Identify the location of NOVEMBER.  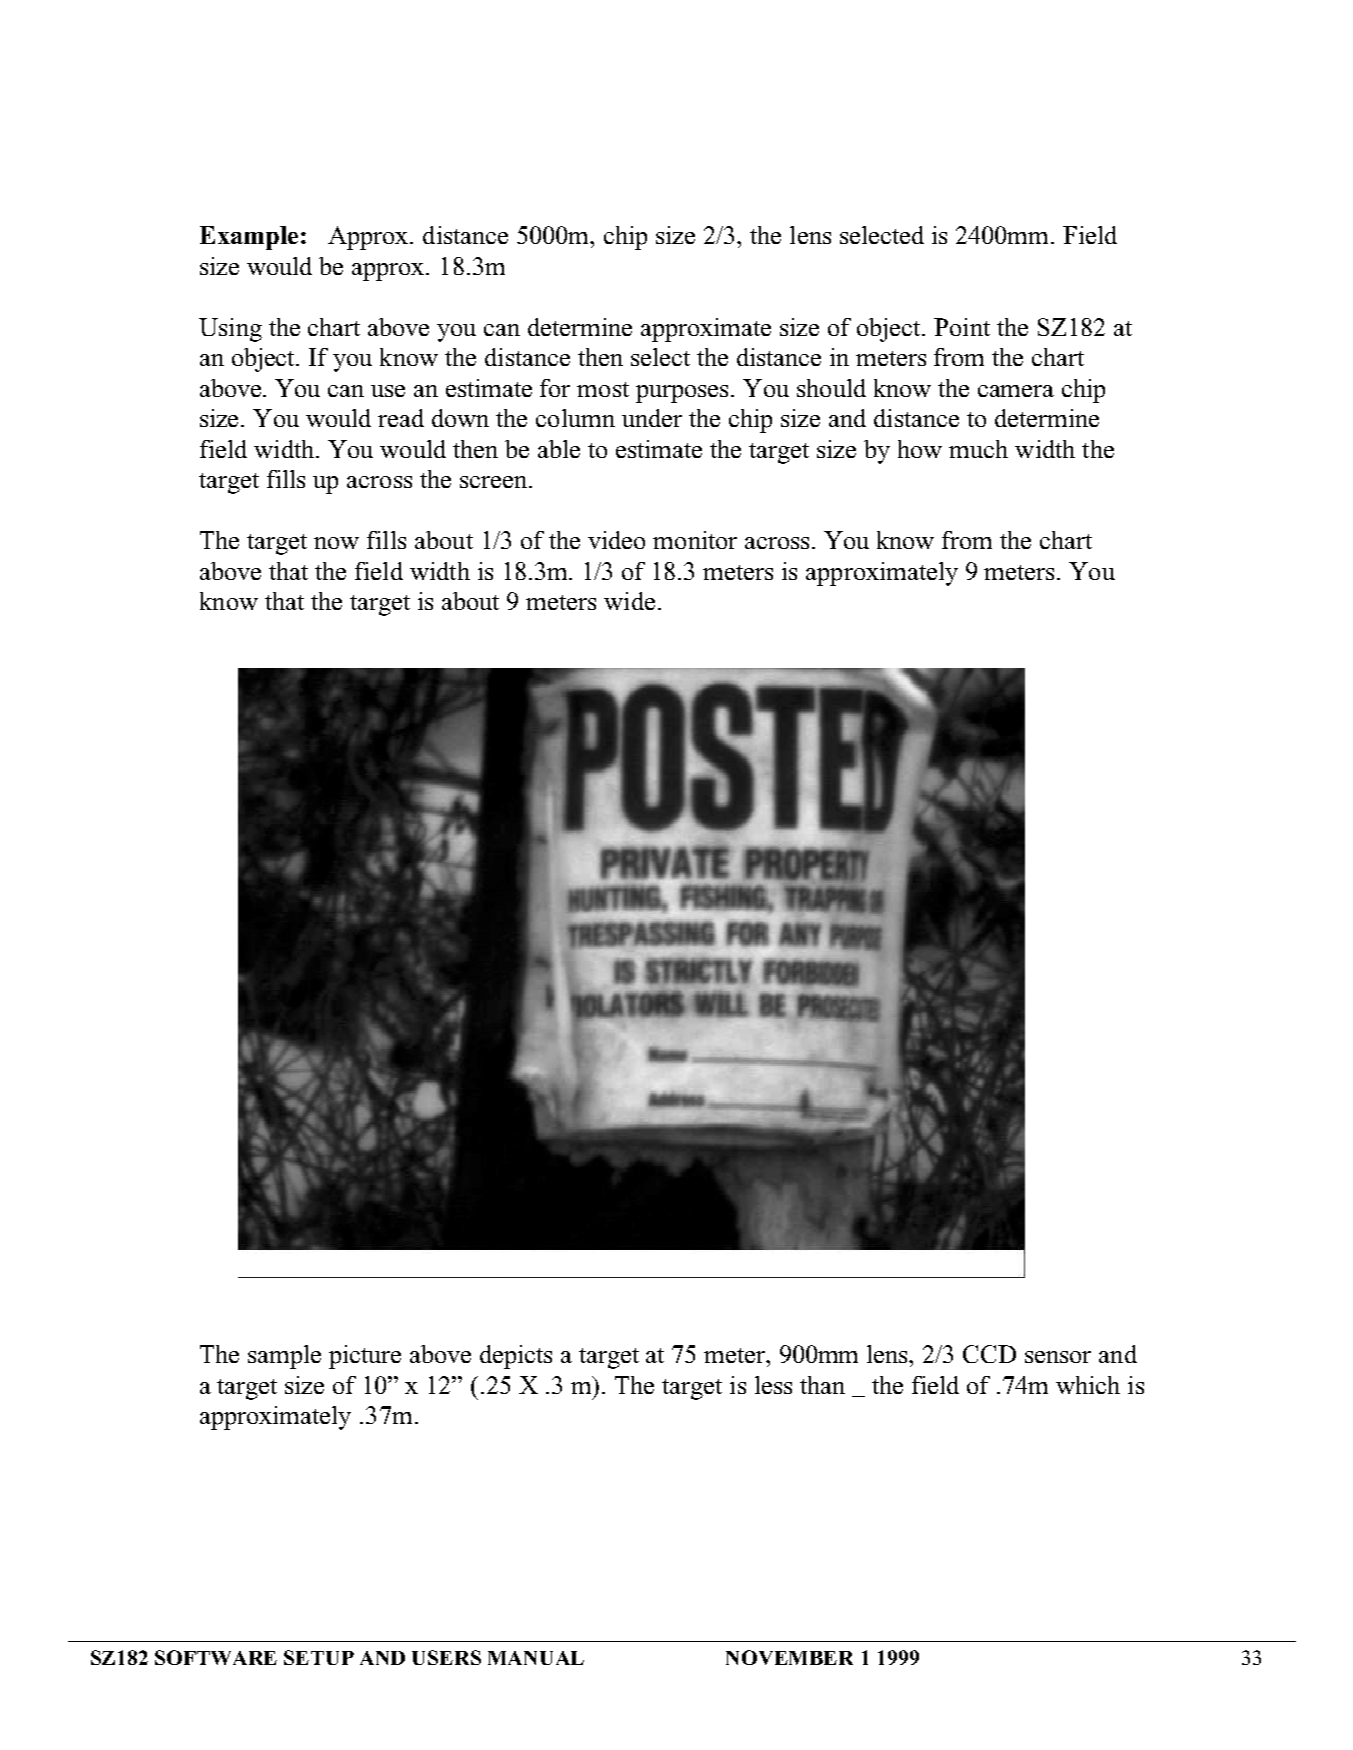
(789, 1657).
